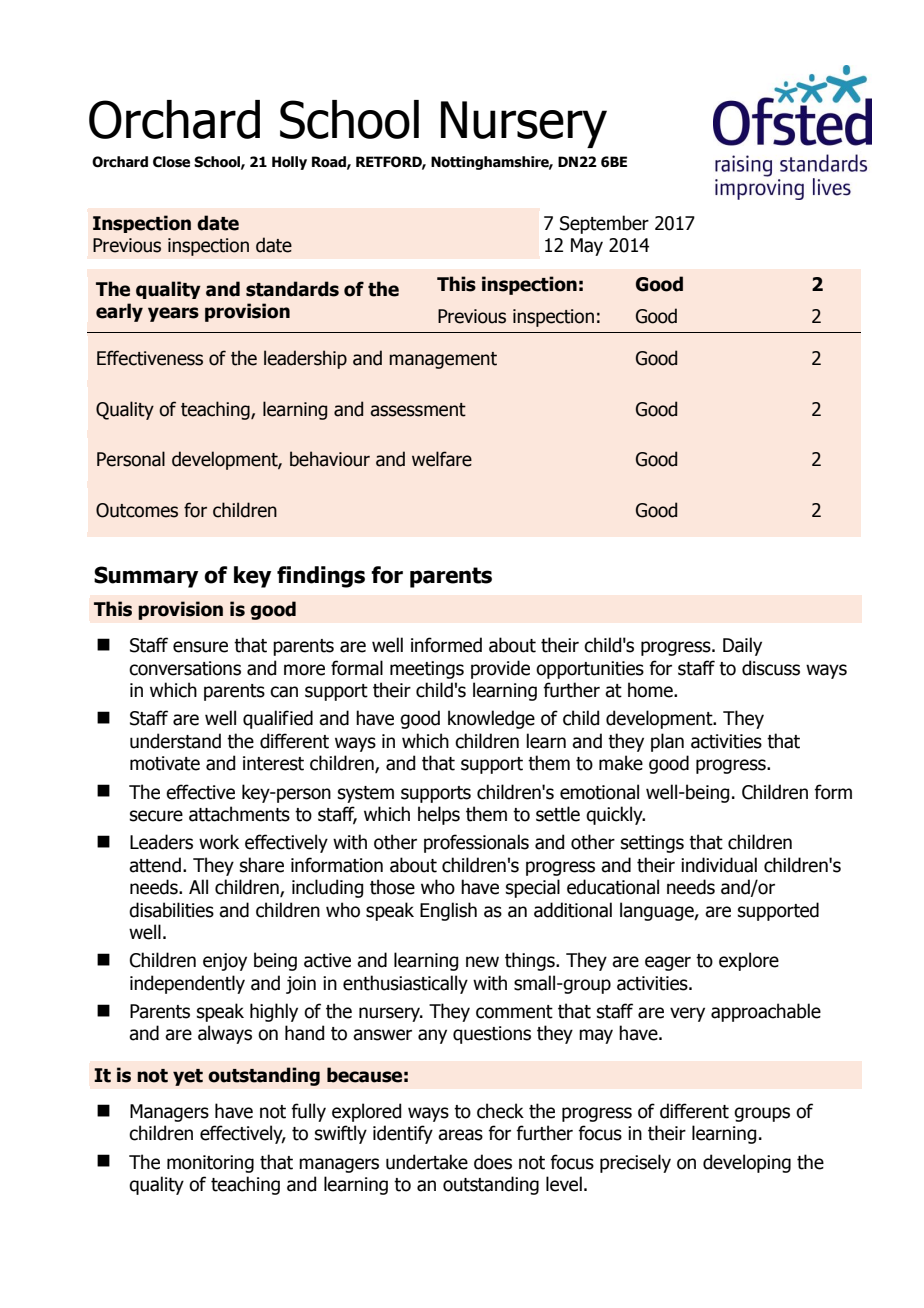  I want to click on Close, so click(171, 162).
